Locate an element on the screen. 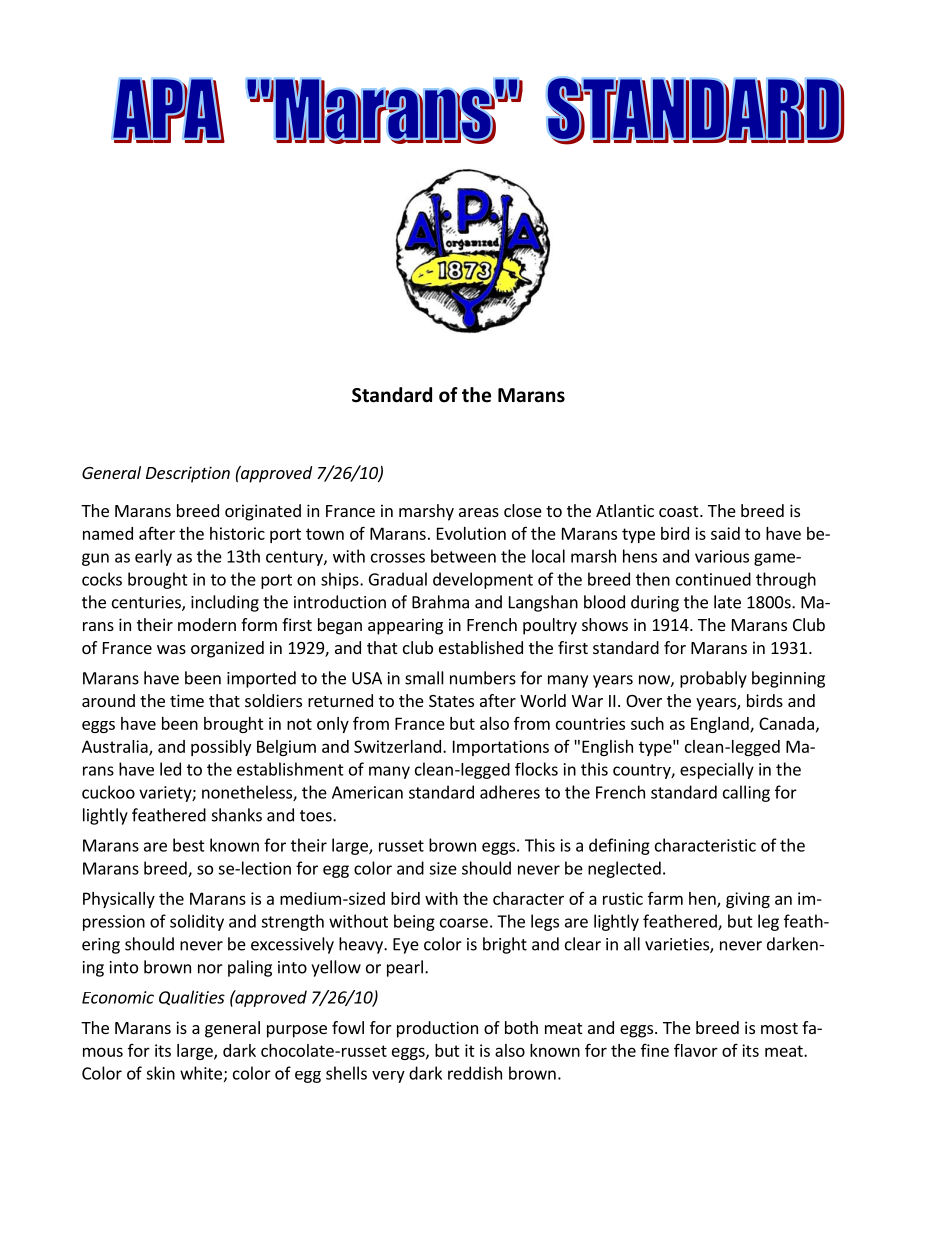 The image size is (952, 1233). white is located at coordinates (201, 1073).
